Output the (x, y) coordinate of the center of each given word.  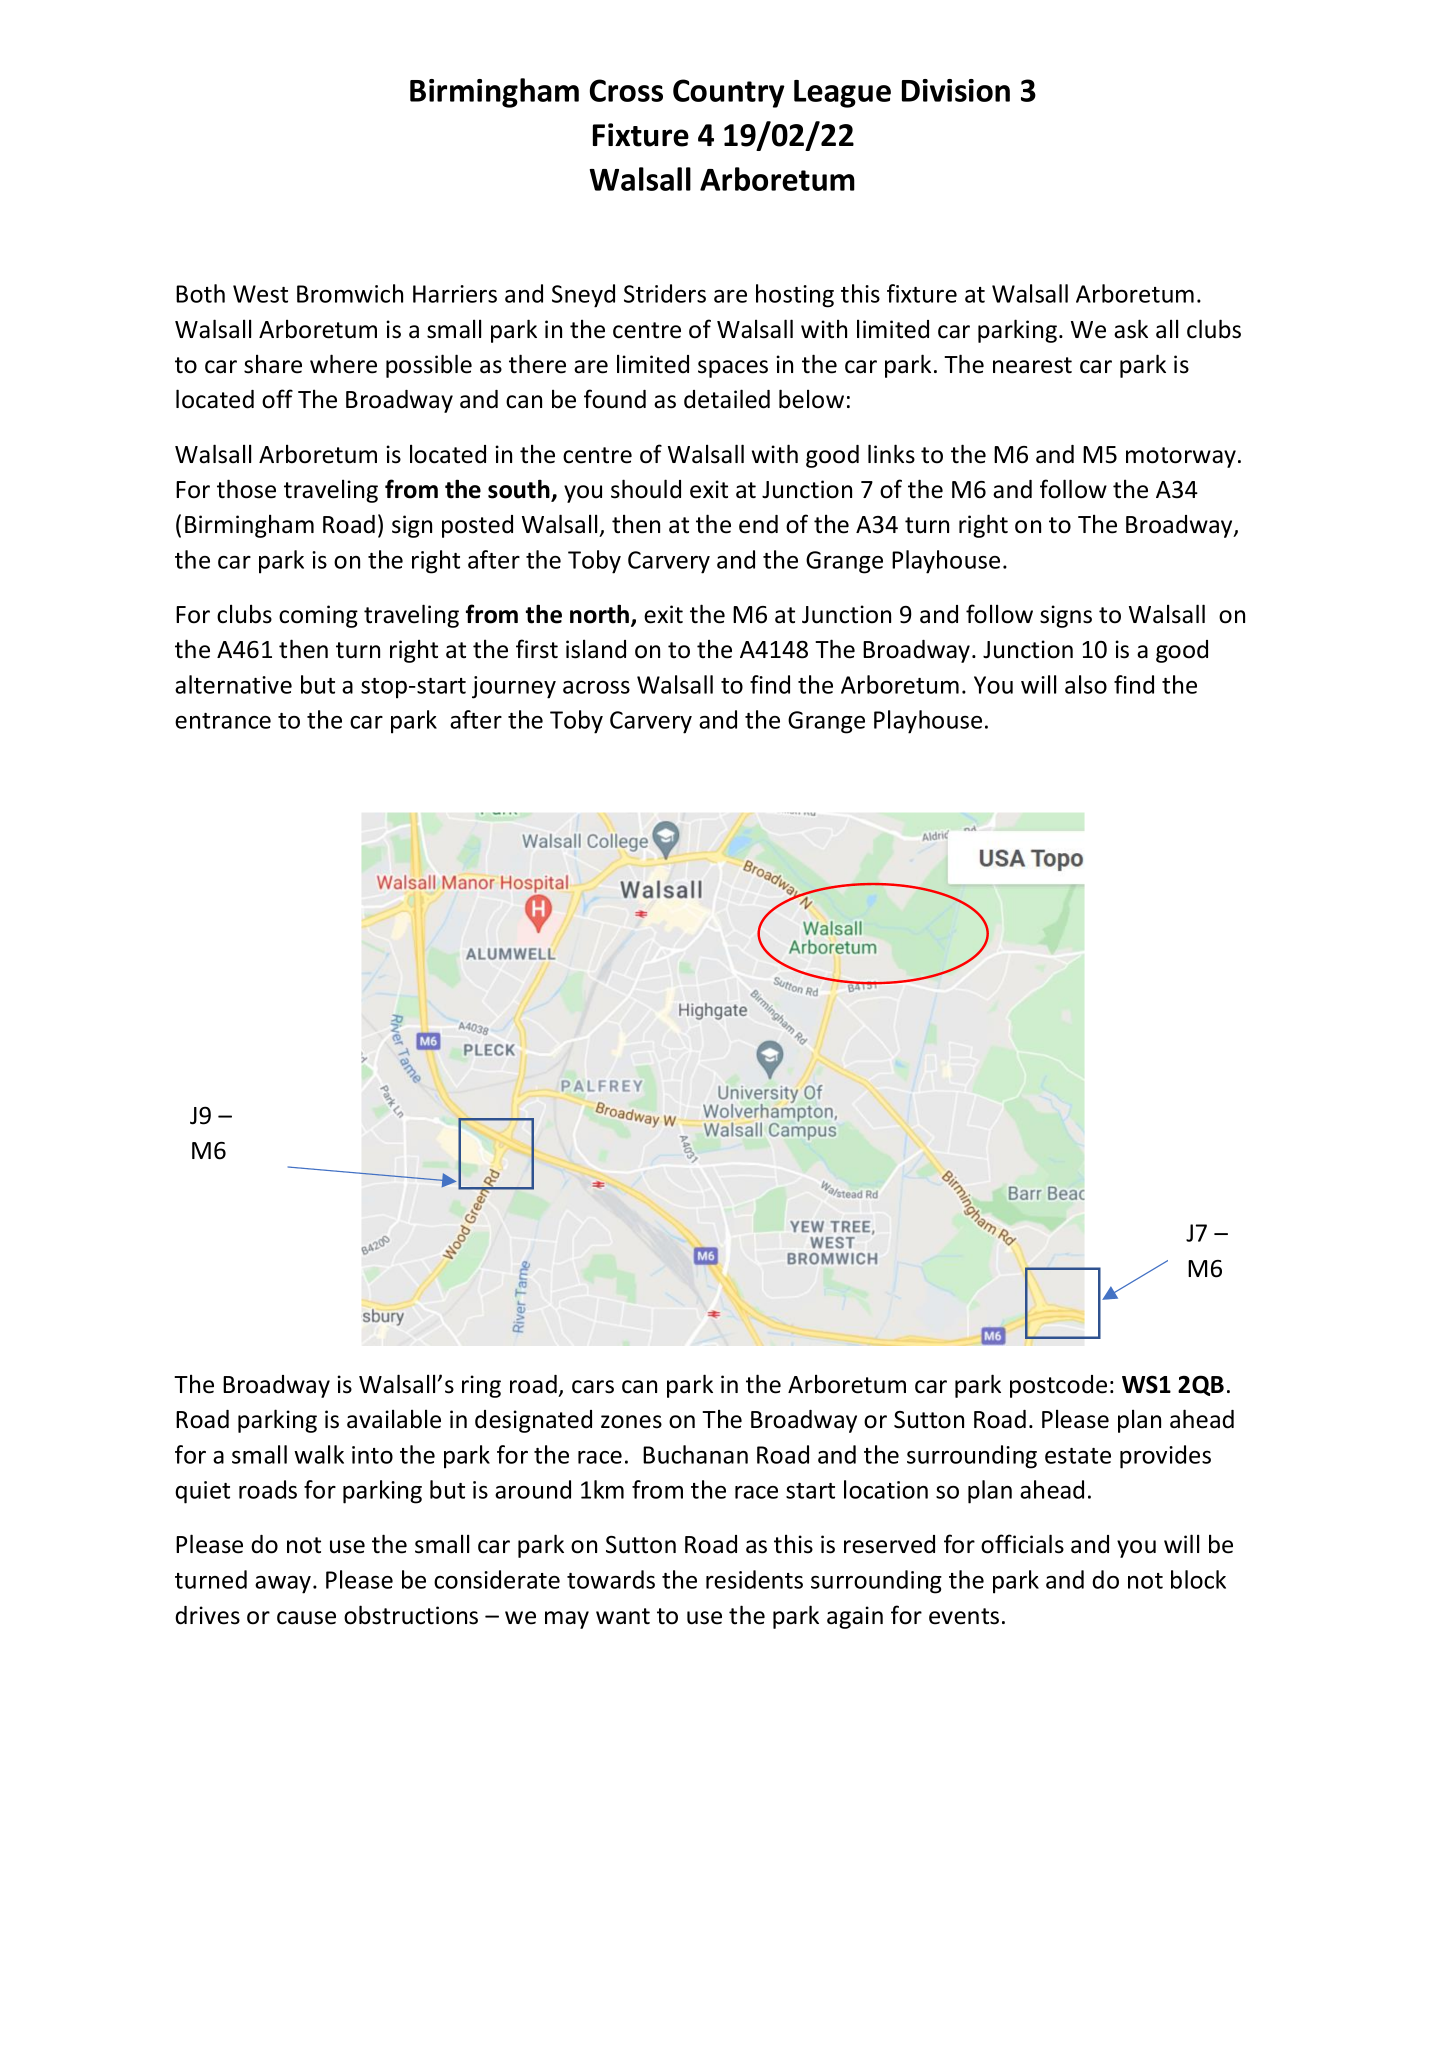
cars (593, 1387)
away (284, 1585)
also (1086, 684)
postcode (1058, 1386)
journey (514, 687)
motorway (1181, 457)
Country (729, 93)
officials (1022, 1544)
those (246, 489)
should (646, 489)
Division (956, 90)
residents (754, 1579)
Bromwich (350, 293)
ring (481, 1386)
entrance (223, 721)
